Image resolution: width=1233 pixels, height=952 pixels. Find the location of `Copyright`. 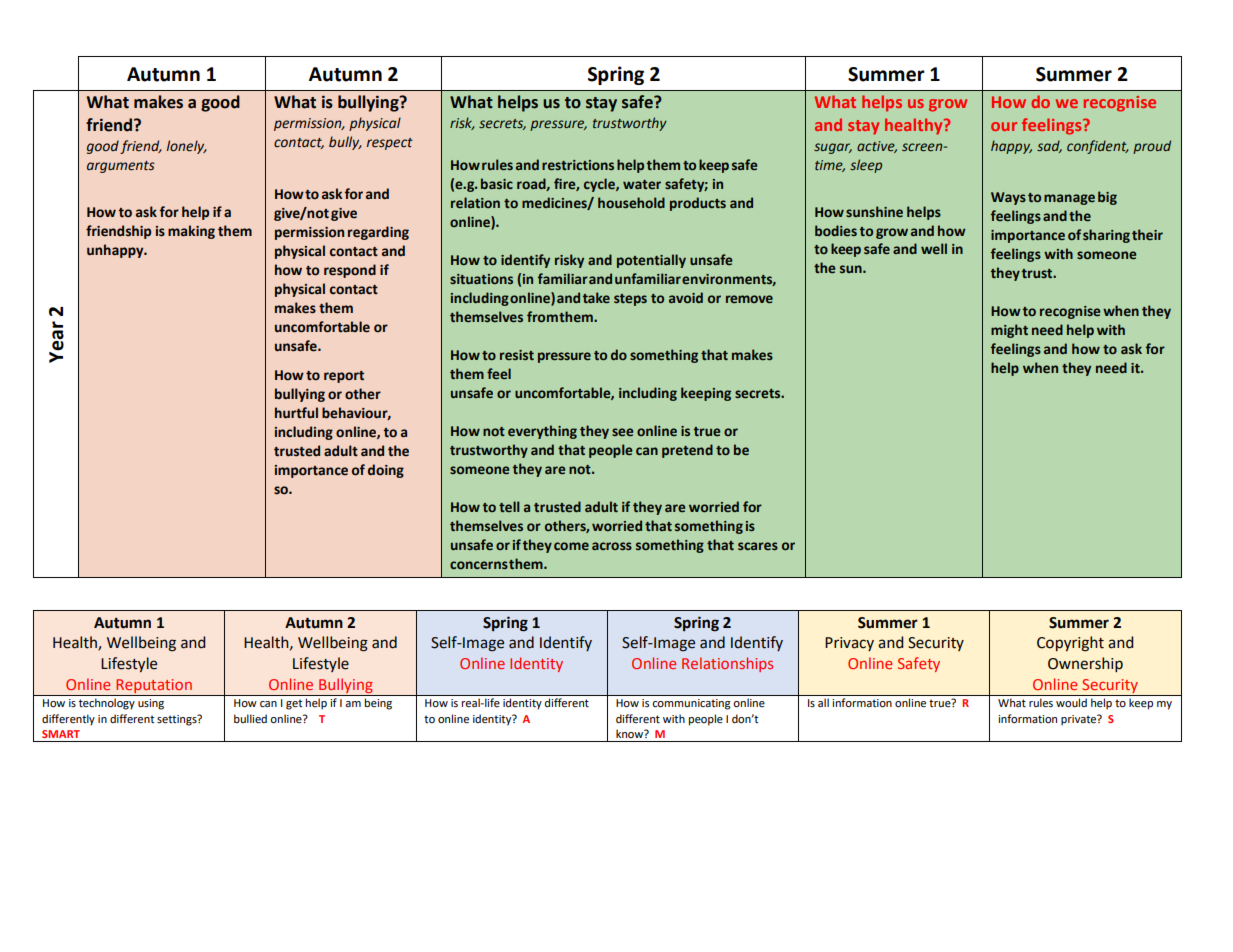

Copyright is located at coordinates (1070, 644).
